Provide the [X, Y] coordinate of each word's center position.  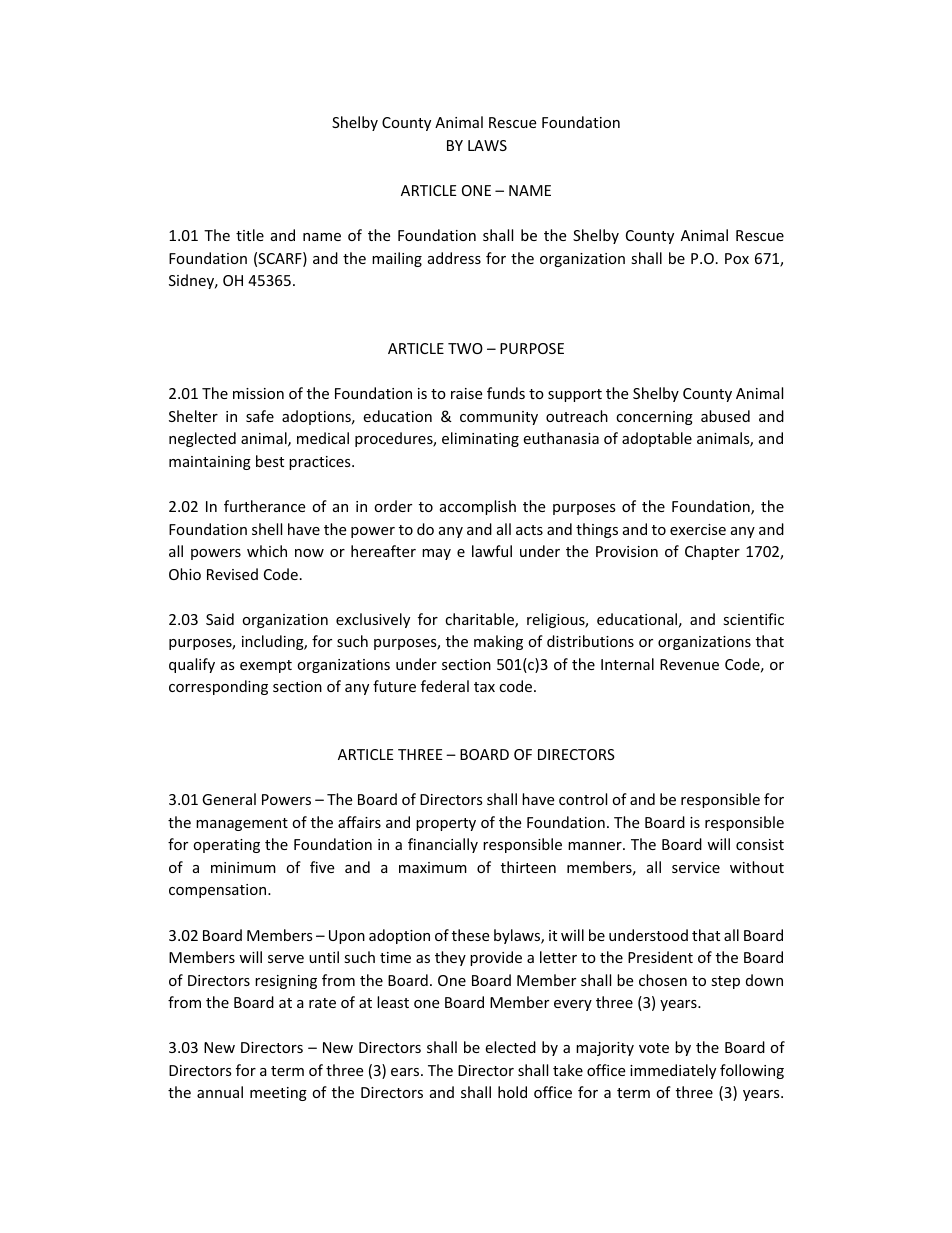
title [250, 235]
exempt [266, 666]
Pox [737, 258]
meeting [278, 1094]
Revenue [689, 664]
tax [484, 687]
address [454, 258]
